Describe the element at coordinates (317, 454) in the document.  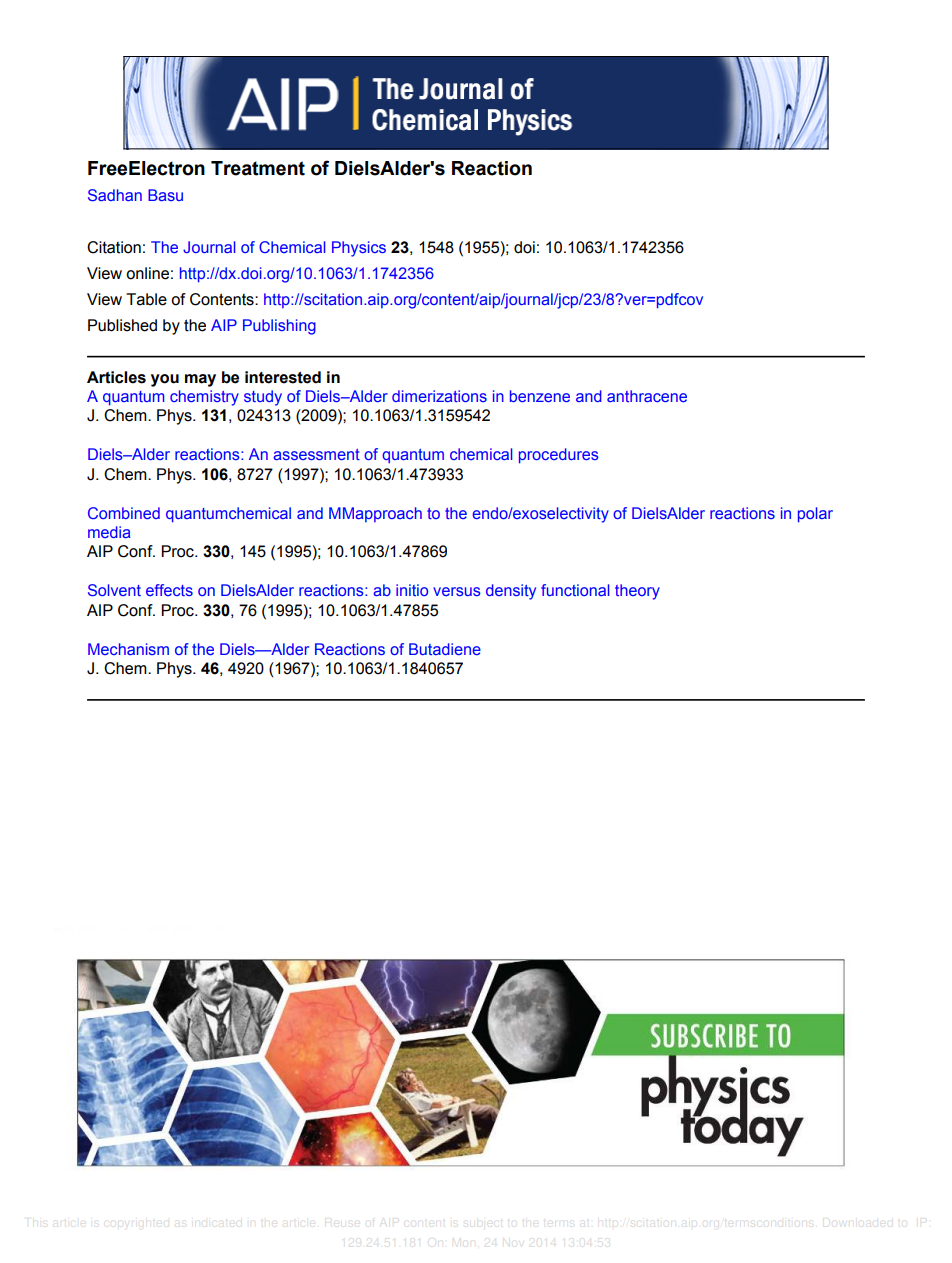
I see `assessment` at that location.
